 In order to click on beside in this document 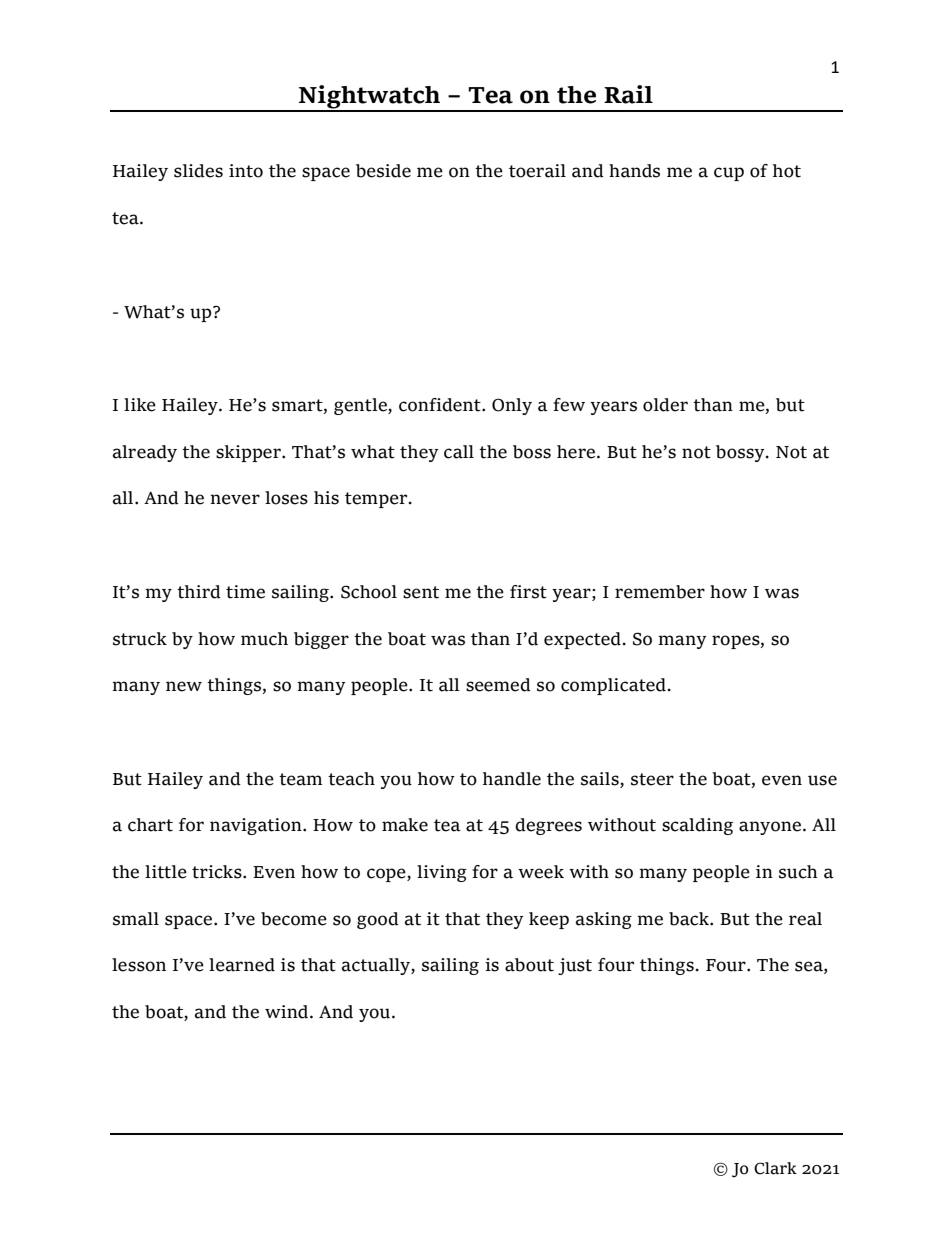, I will do `click(383, 171)`.
